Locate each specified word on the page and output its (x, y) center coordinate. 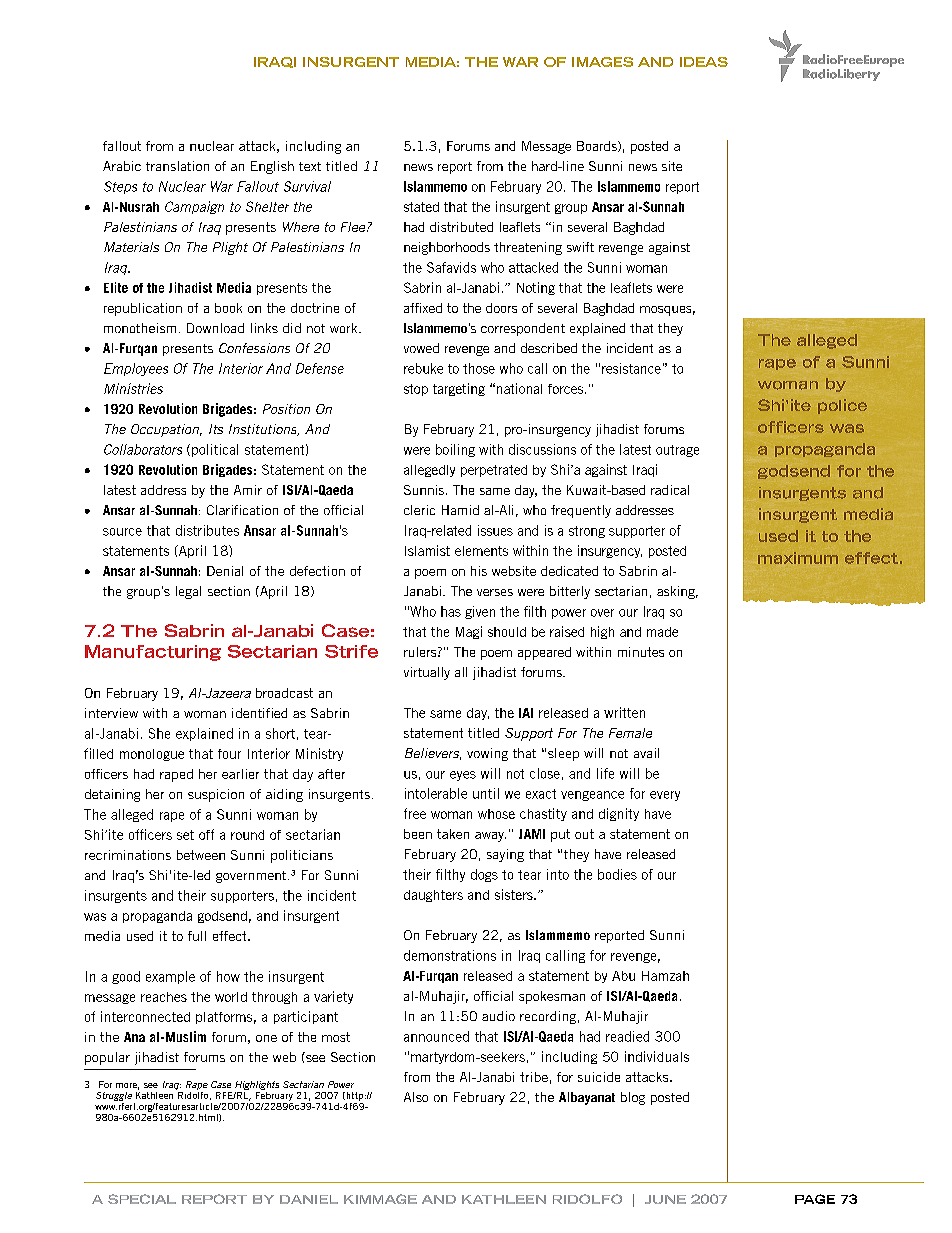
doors (501, 308)
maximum (798, 558)
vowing (487, 754)
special (142, 1199)
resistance (631, 368)
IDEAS (704, 62)
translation (177, 166)
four (229, 754)
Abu (623, 976)
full (197, 936)
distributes (207, 530)
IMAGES (602, 62)
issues (495, 530)
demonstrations (450, 955)
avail (646, 753)
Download (215, 328)
